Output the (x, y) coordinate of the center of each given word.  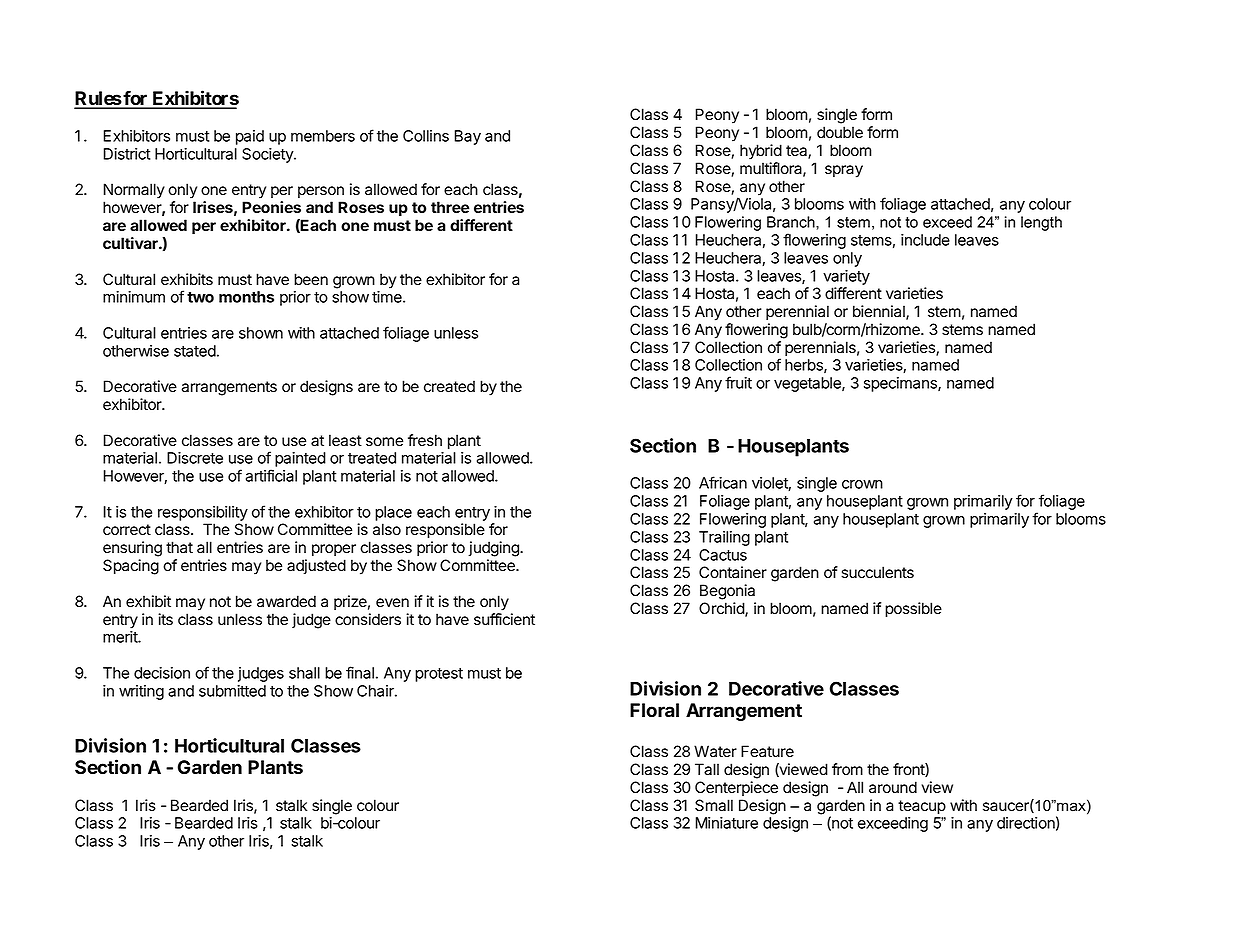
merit (121, 637)
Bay (467, 137)
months (246, 297)
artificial (271, 475)
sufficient (504, 619)
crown (862, 484)
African (723, 482)
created (449, 386)
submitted (232, 691)
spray (844, 171)
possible (913, 610)
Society (268, 155)
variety (846, 277)
